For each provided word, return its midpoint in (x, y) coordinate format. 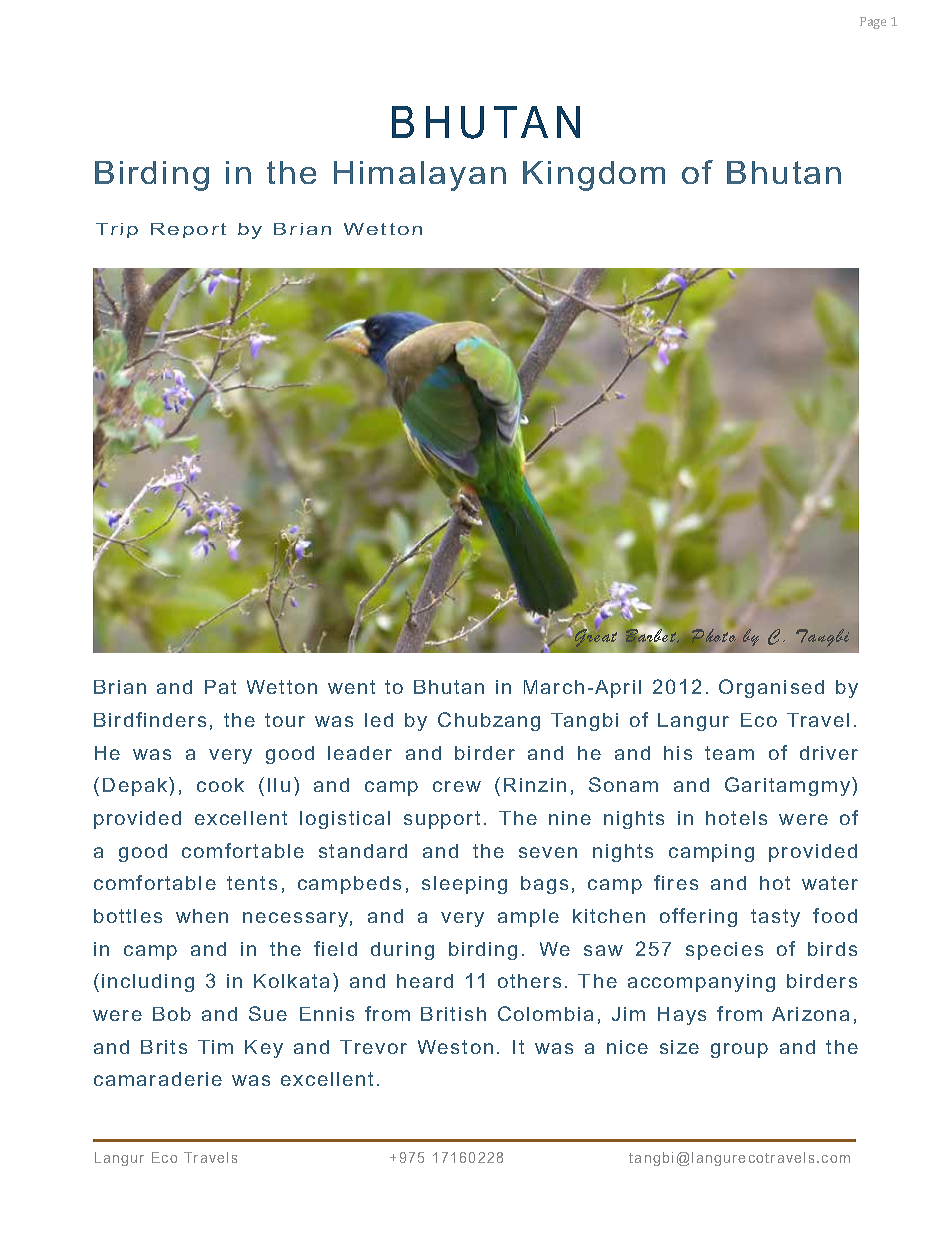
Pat (220, 687)
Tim (215, 1047)
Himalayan (420, 176)
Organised (771, 688)
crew (457, 786)
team (729, 753)
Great (595, 638)
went (351, 687)
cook (220, 785)
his (678, 753)
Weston (455, 1047)
